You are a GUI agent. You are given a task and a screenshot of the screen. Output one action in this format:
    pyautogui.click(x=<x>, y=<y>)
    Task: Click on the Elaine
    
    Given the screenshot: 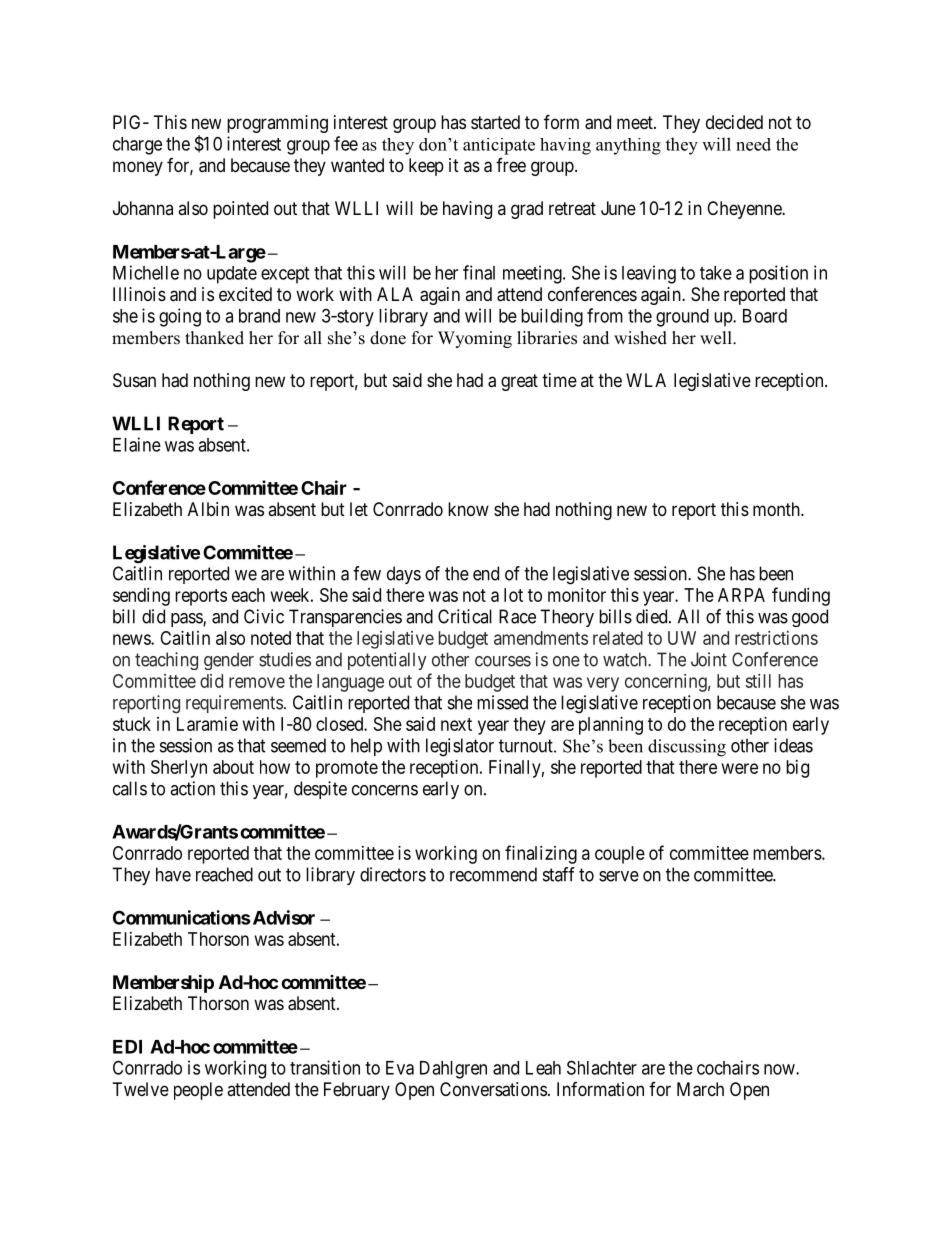 What is the action you would take?
    pyautogui.click(x=137, y=444)
